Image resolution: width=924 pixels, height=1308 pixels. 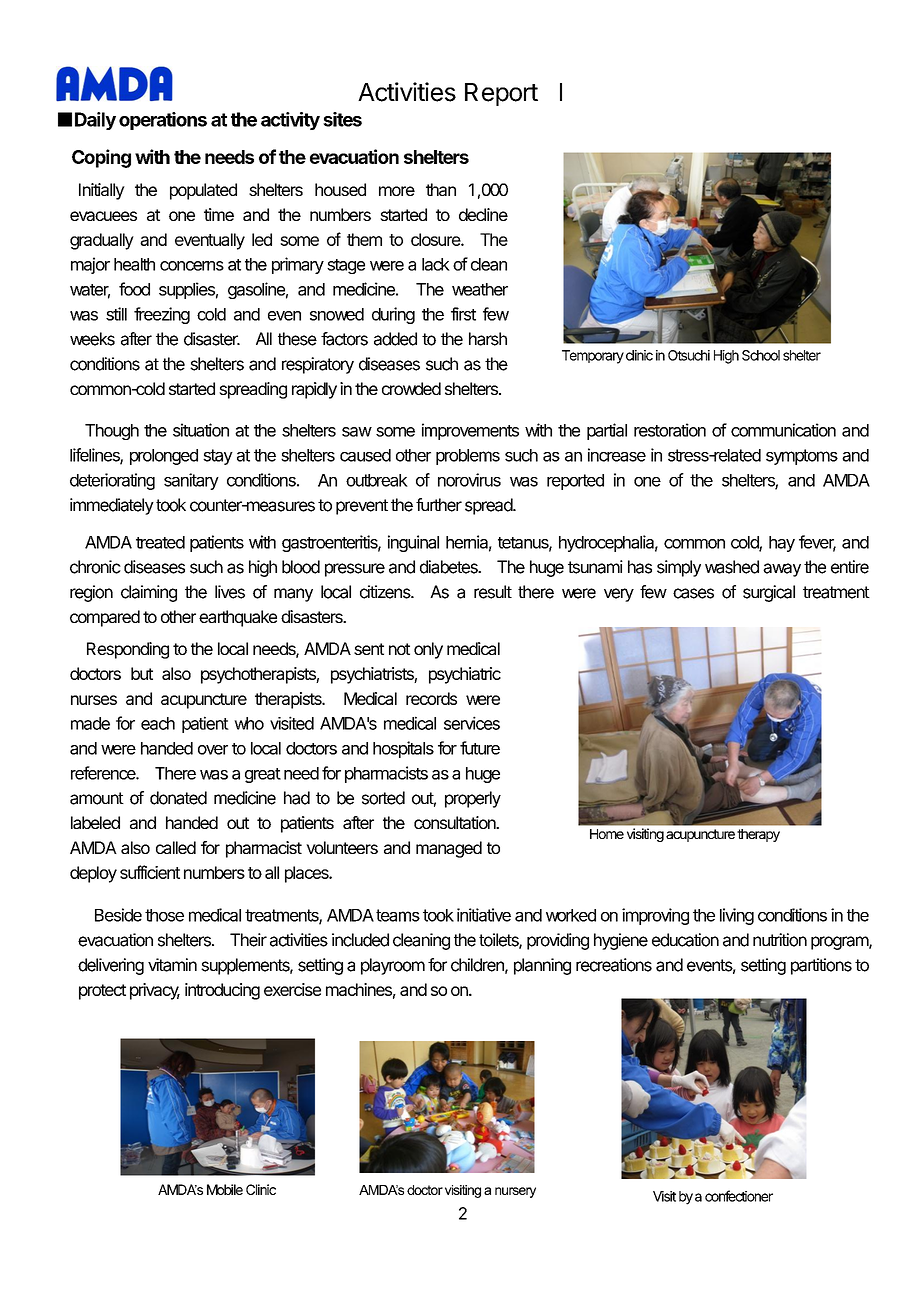 What do you see at coordinates (450, 567) in the screenshot?
I see `diabetes` at bounding box center [450, 567].
